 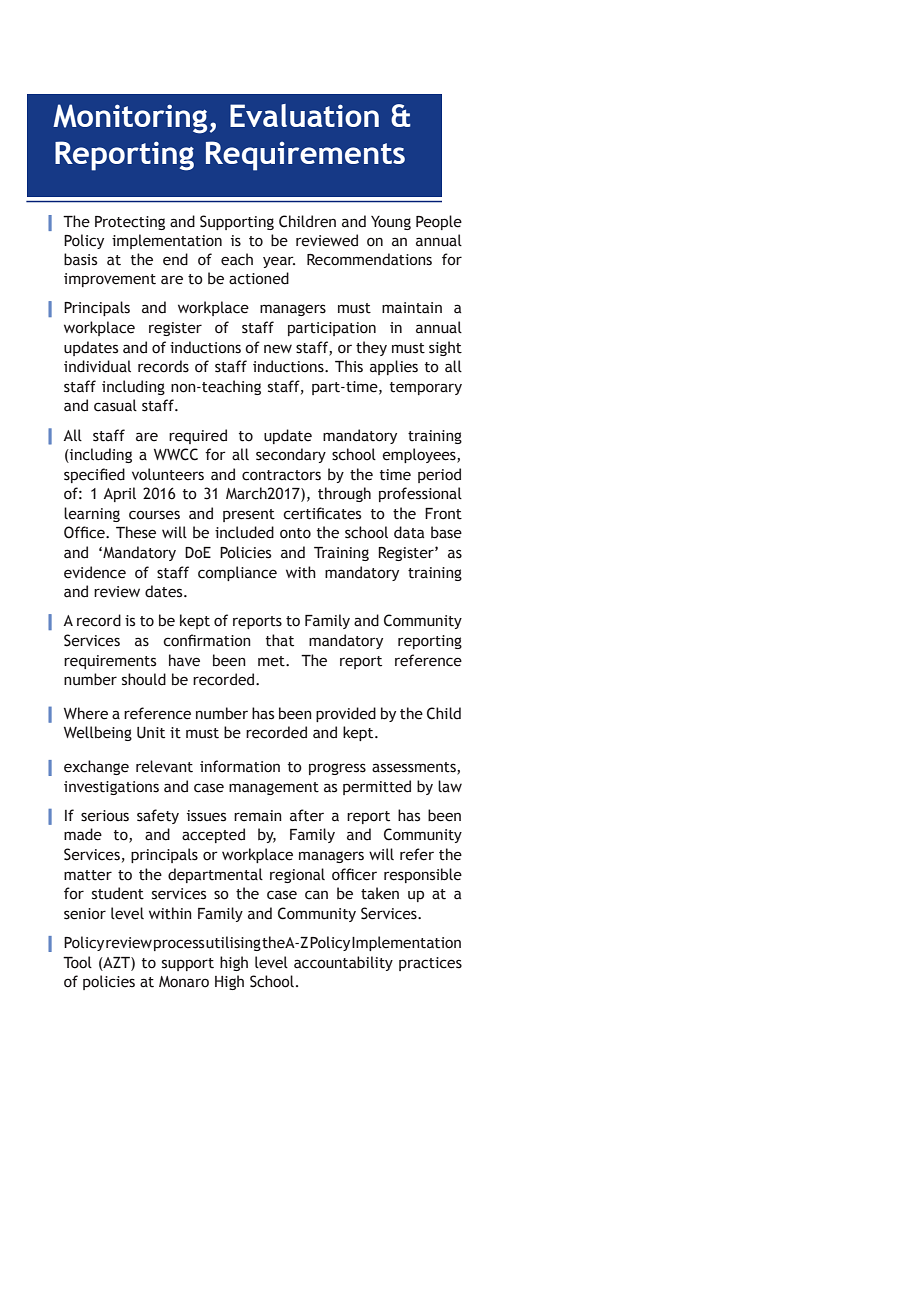 I want to click on Young, so click(x=391, y=223).
